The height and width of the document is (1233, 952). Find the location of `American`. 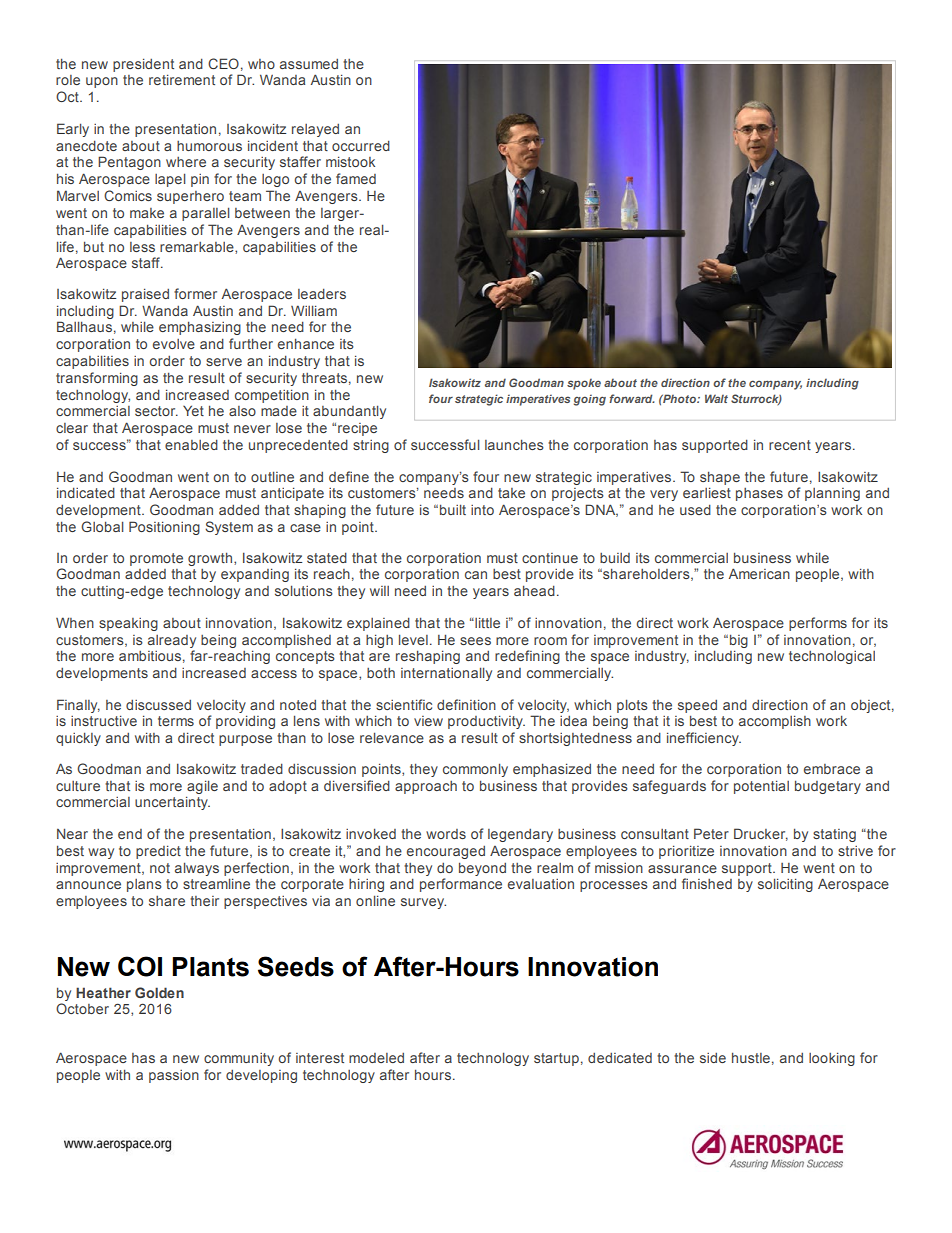

American is located at coordinates (759, 573).
